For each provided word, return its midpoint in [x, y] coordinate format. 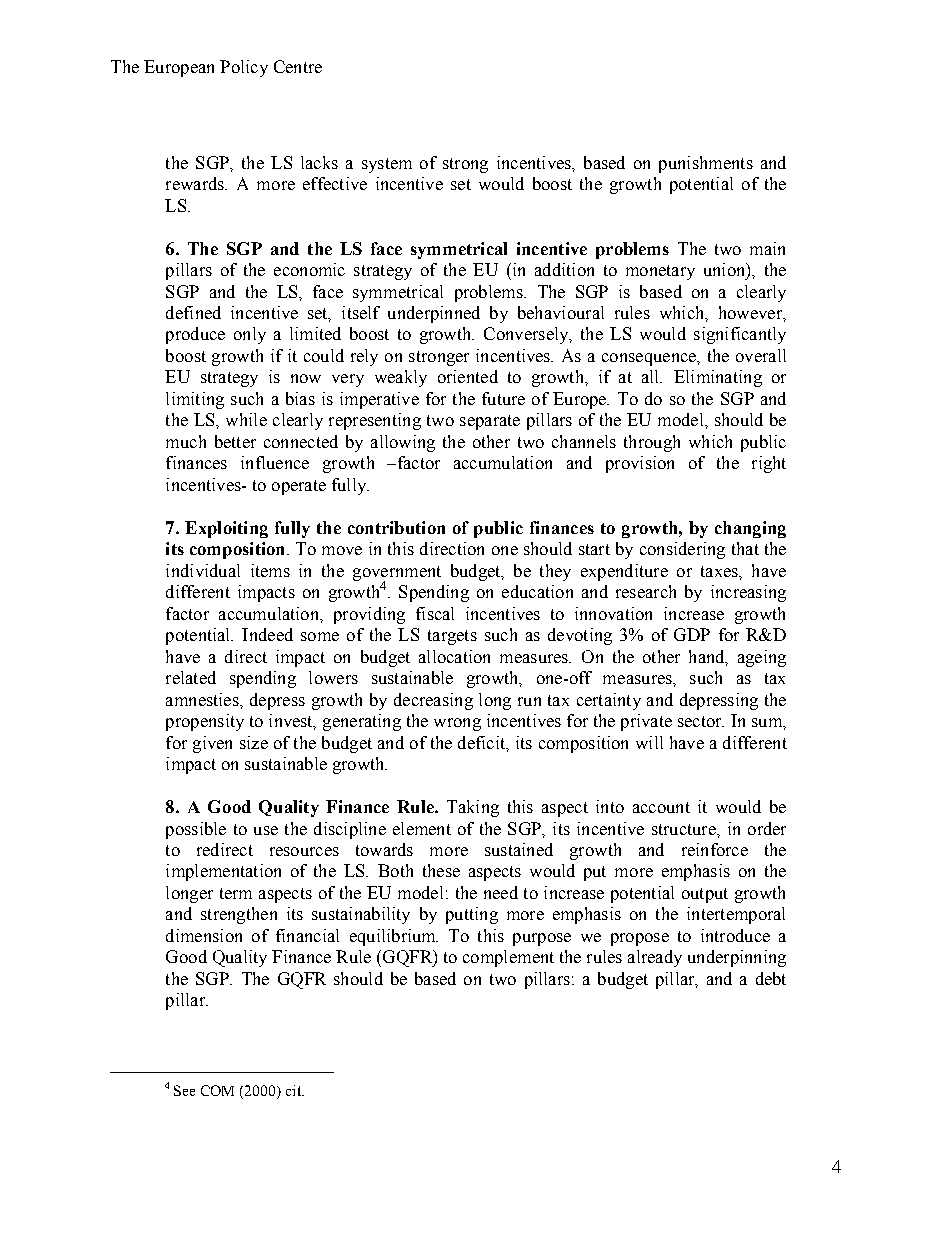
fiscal [435, 613]
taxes [720, 571]
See [184, 1090]
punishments [706, 164]
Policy [244, 68]
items [270, 570]
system [387, 165]
